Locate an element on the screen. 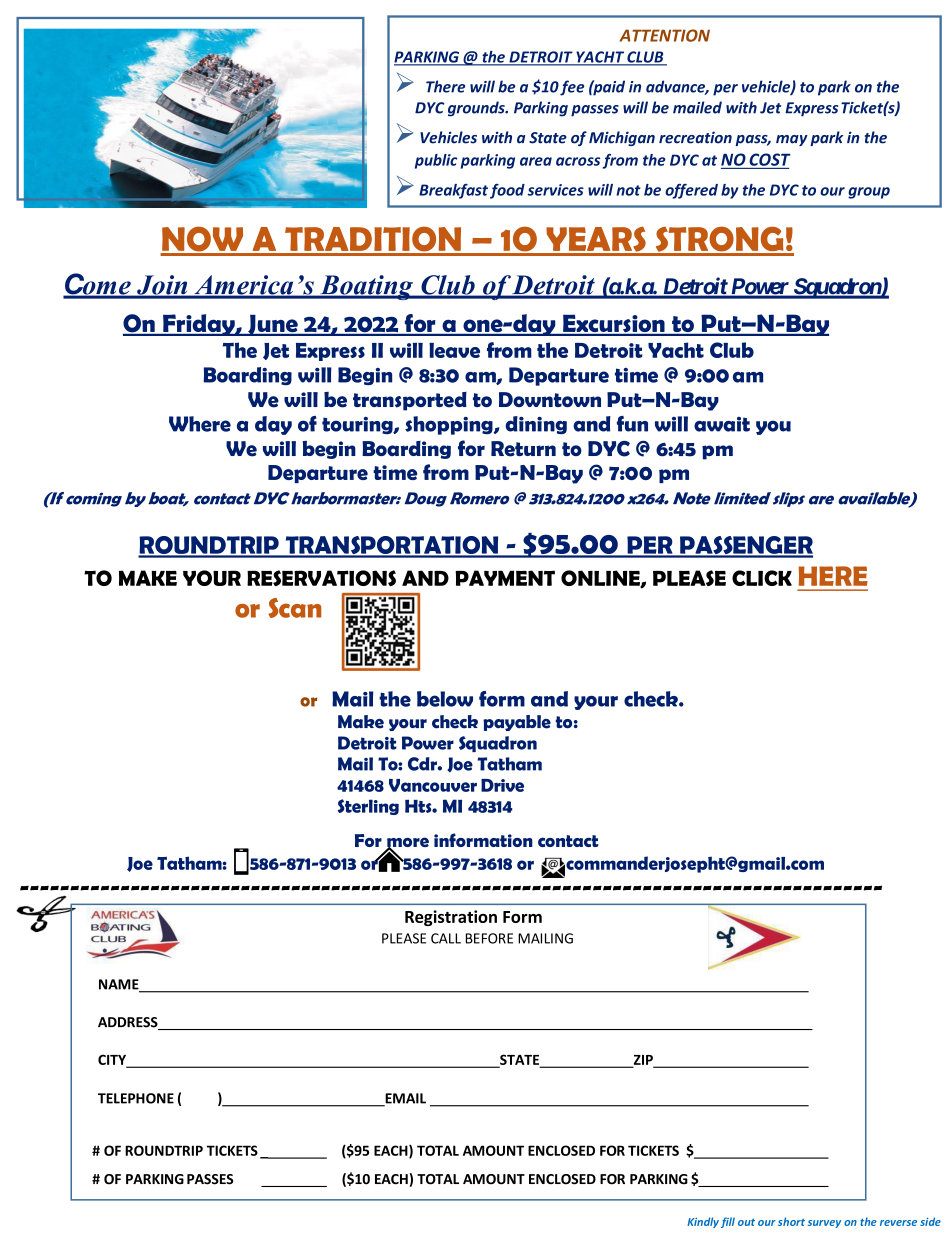 Image resolution: width=952 pixels, height=1233 pixels. survey is located at coordinates (824, 1224).
